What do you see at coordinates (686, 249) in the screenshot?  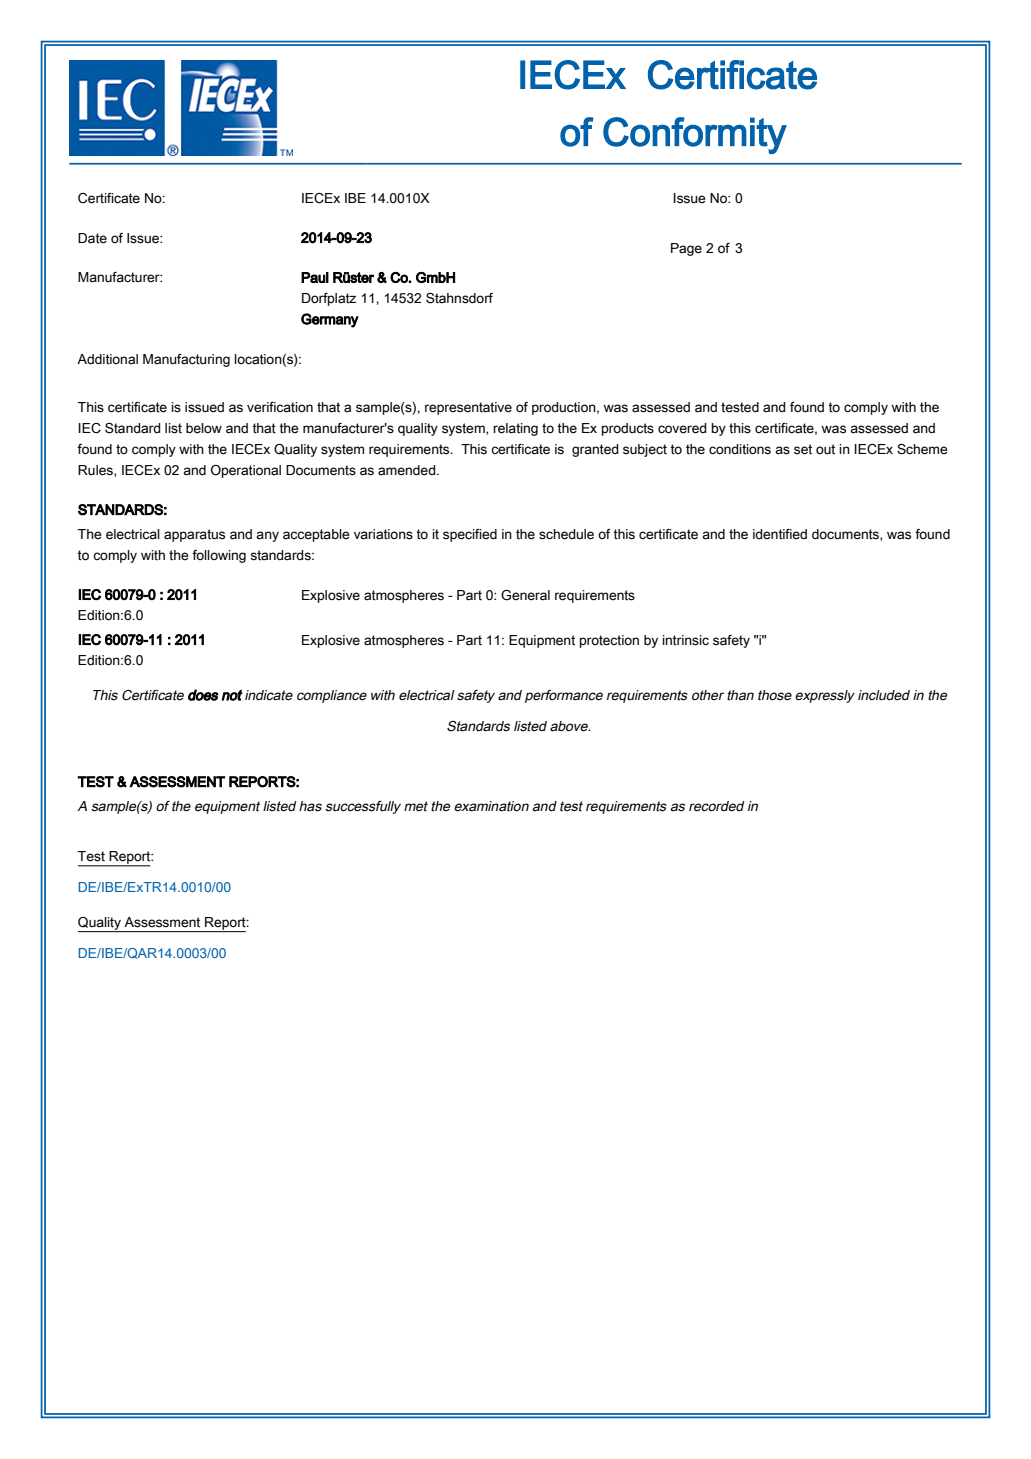 I see `Page` at bounding box center [686, 249].
